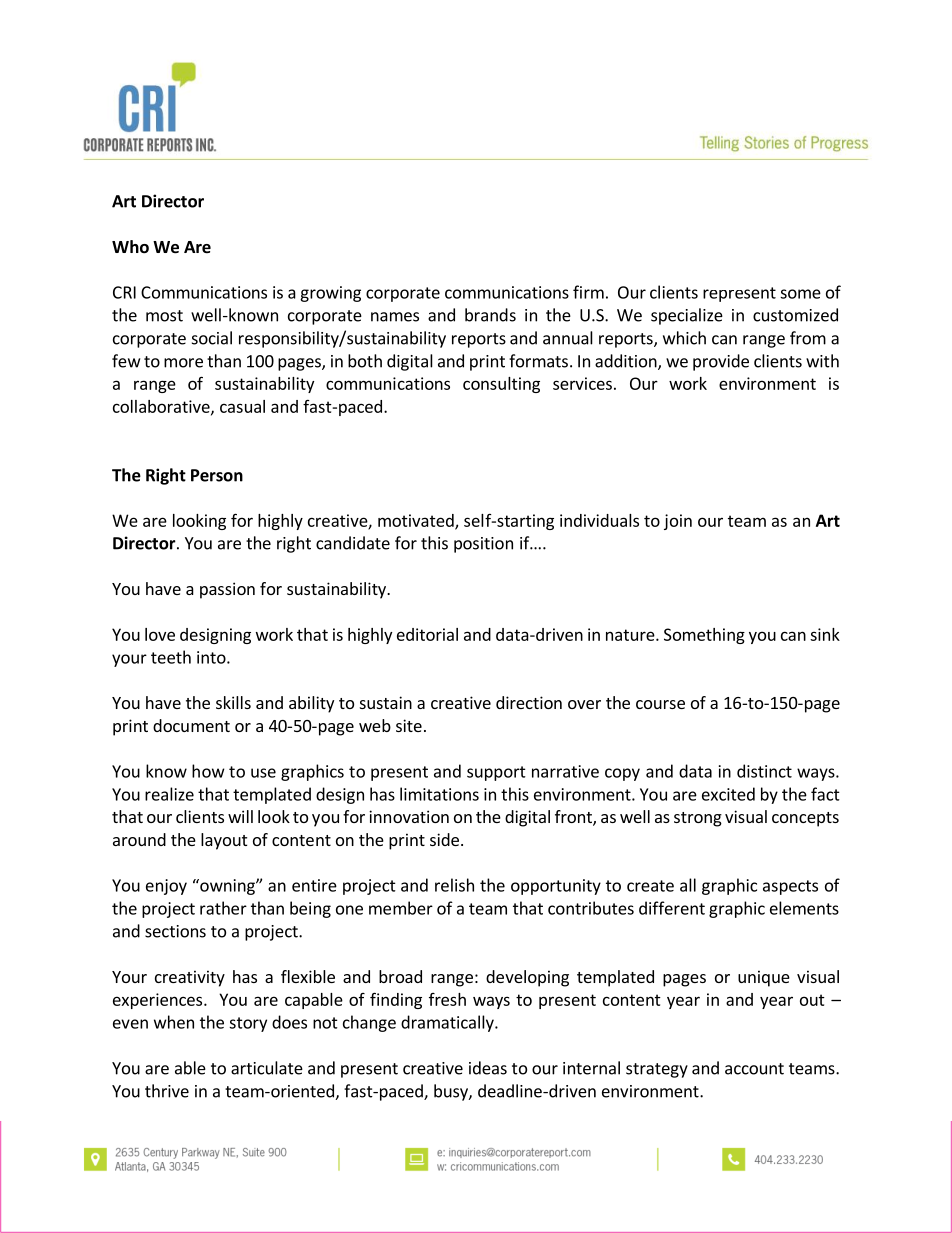  I want to click on limitations, so click(439, 794).
